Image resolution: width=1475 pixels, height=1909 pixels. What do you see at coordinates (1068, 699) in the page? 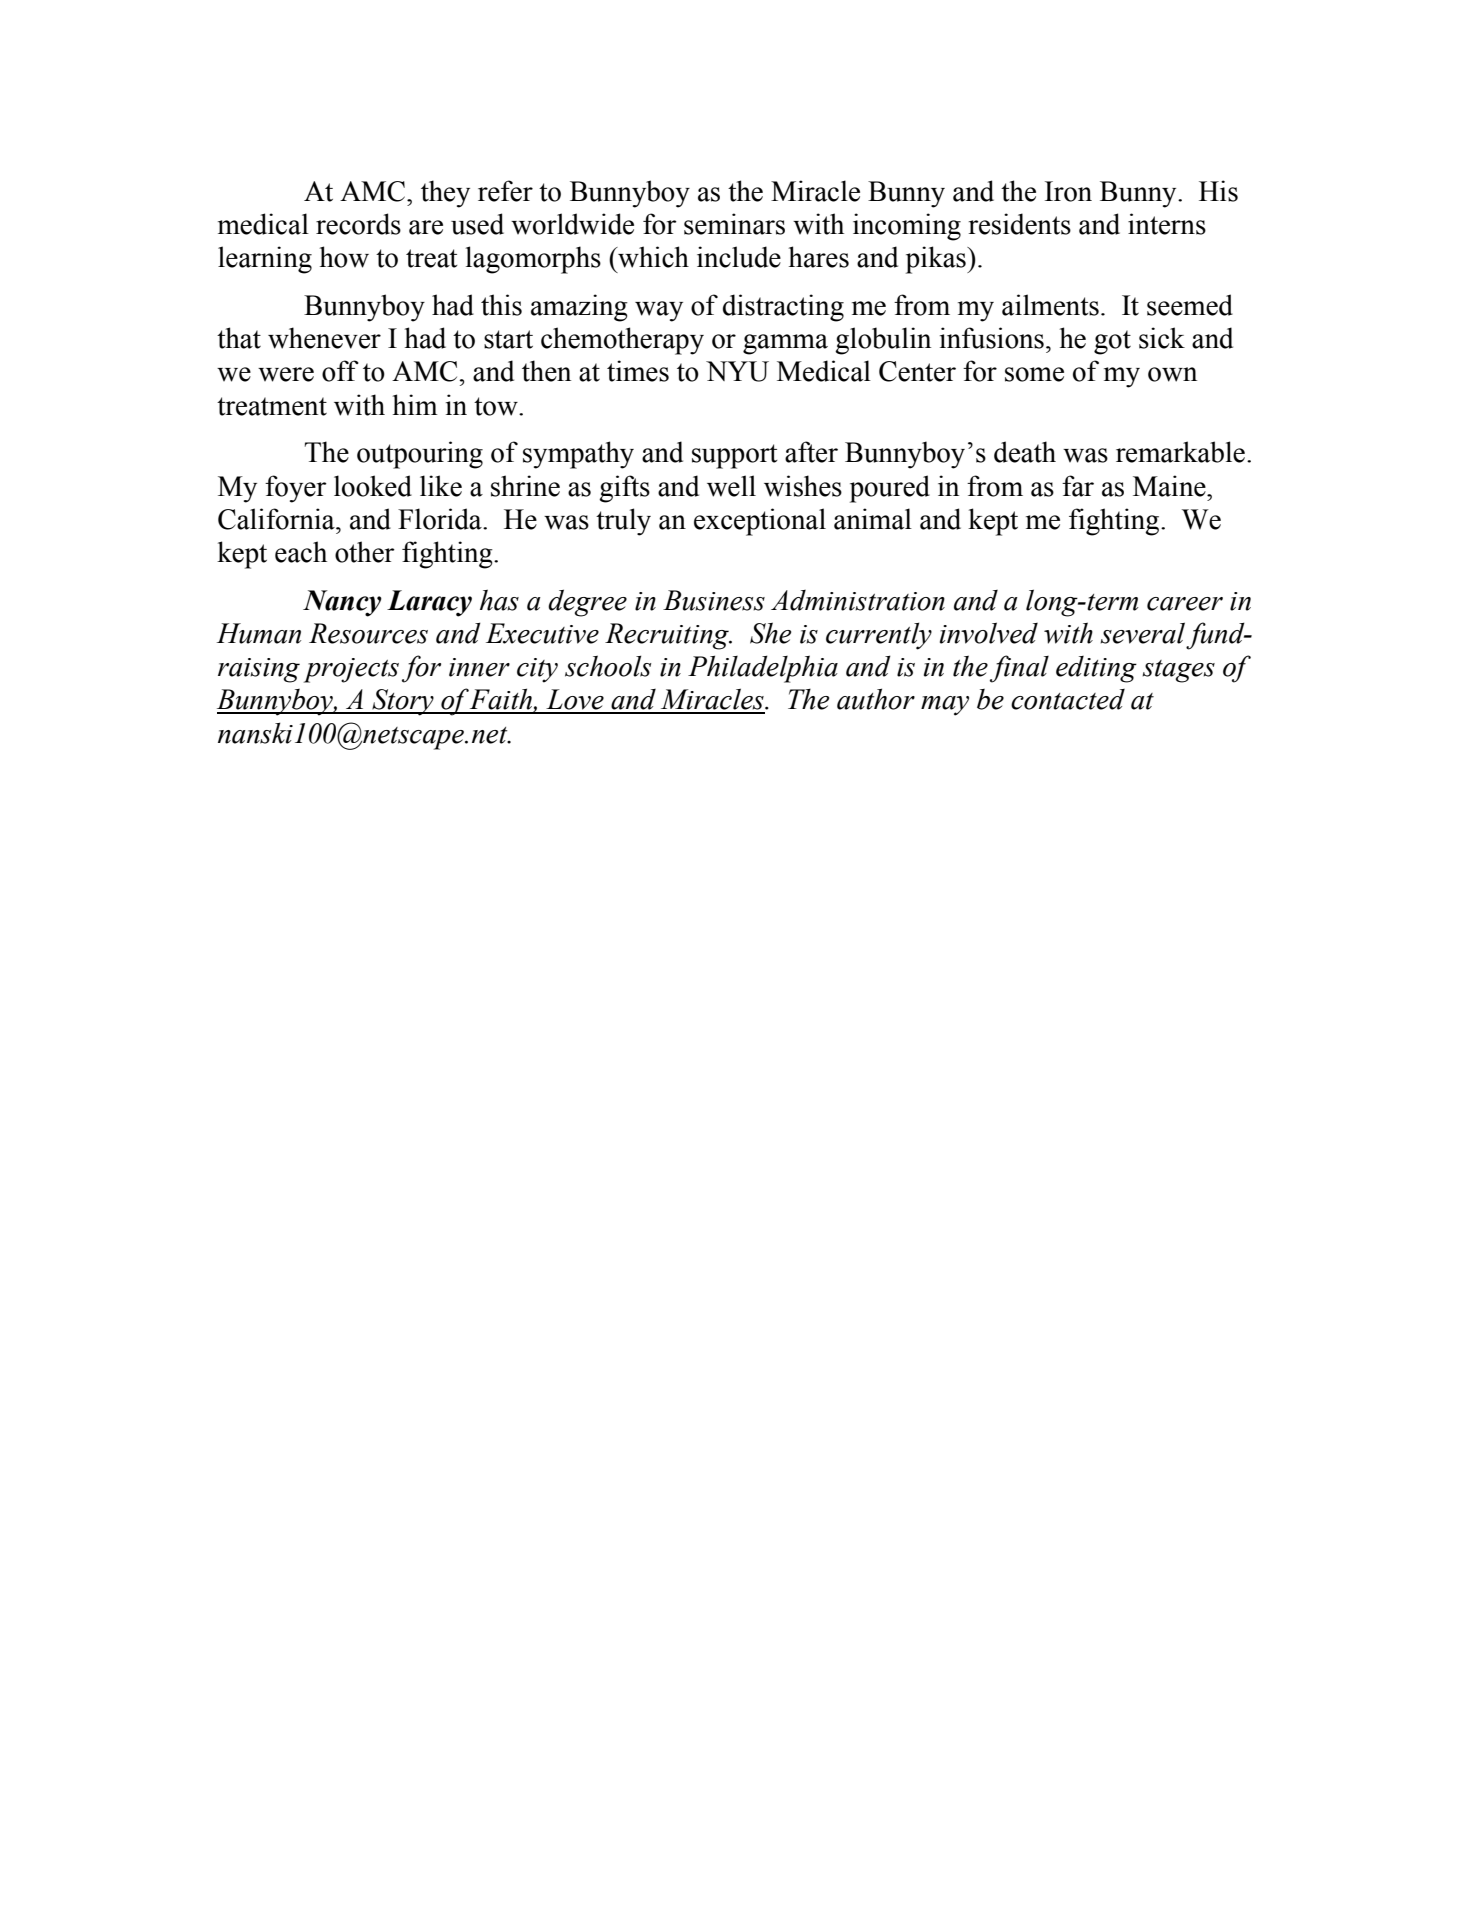
I see `contacted` at bounding box center [1068, 699].
